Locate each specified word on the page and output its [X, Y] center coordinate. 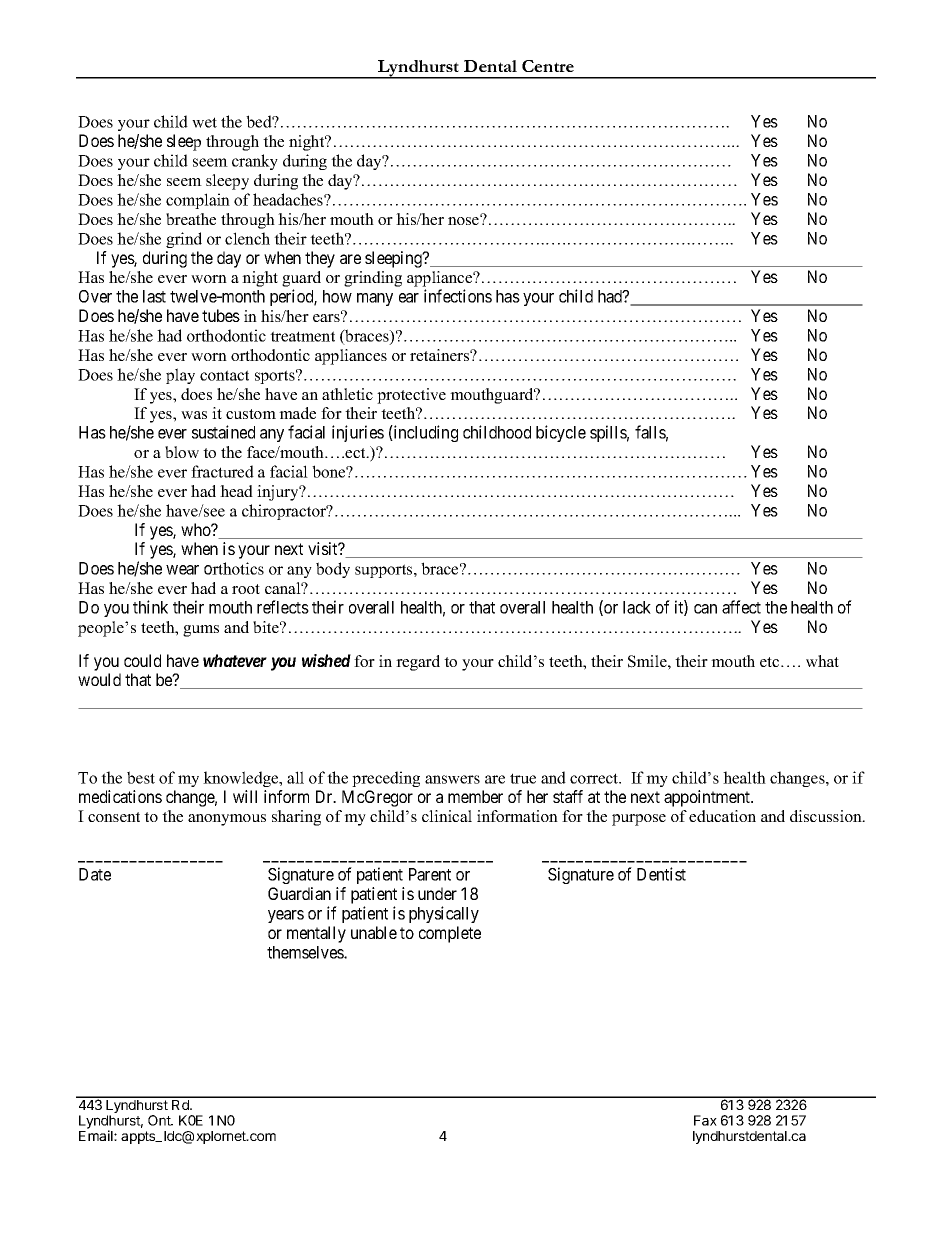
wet [204, 122]
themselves [306, 952]
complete [450, 934]
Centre [548, 66]
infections [458, 296]
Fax [705, 1120]
